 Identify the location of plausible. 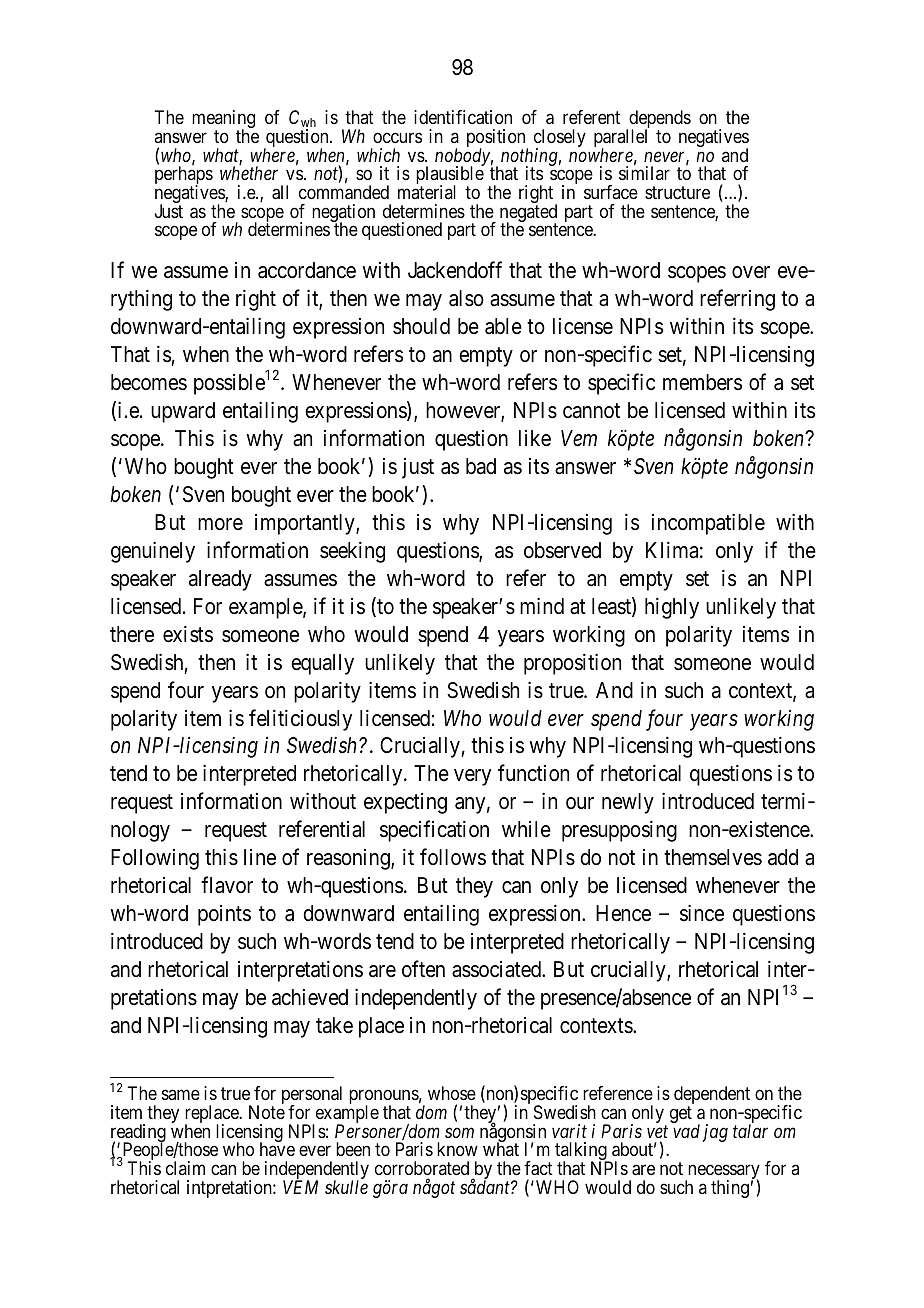
(450, 176).
